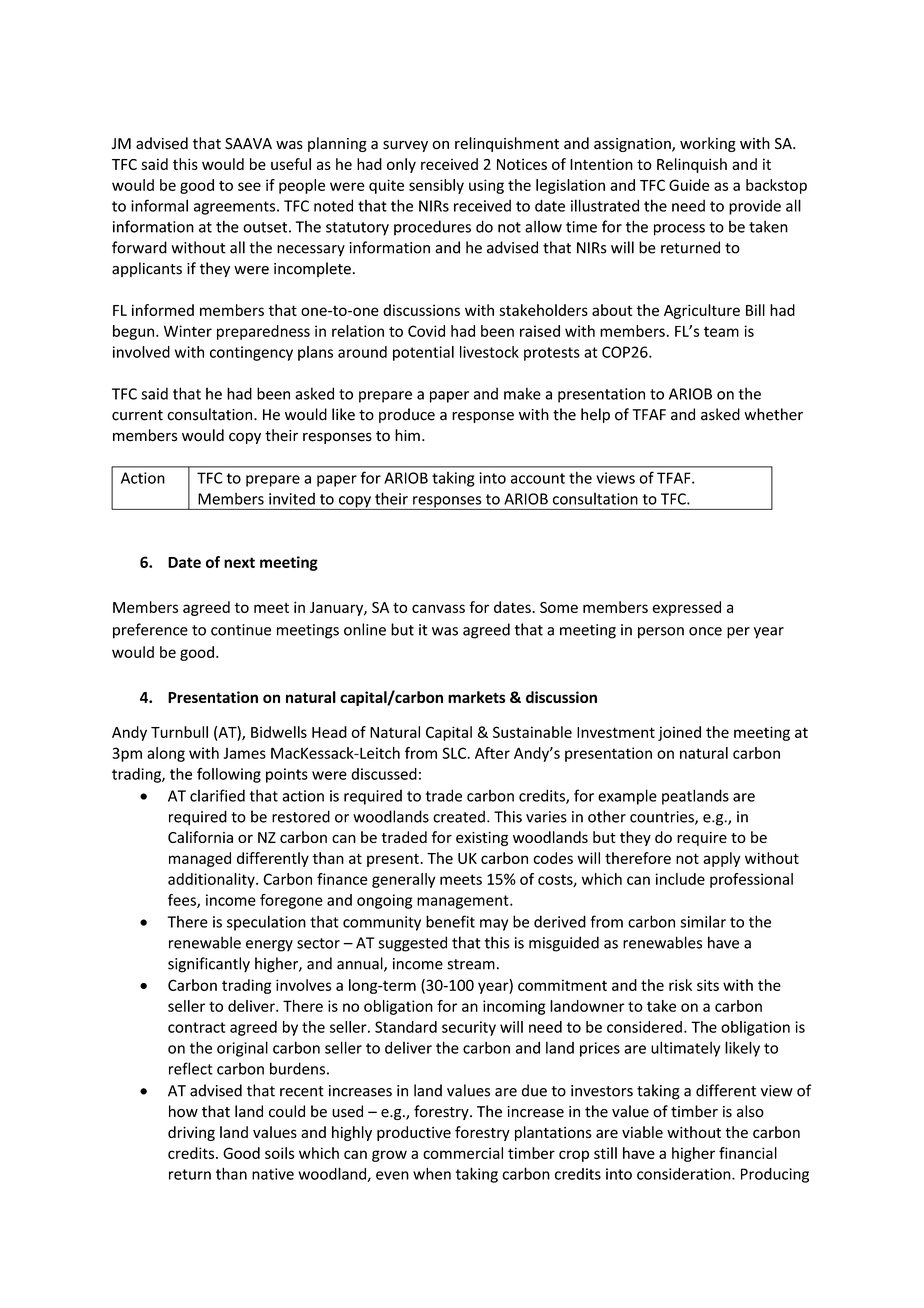 The image size is (924, 1308). I want to click on see, so click(249, 186).
